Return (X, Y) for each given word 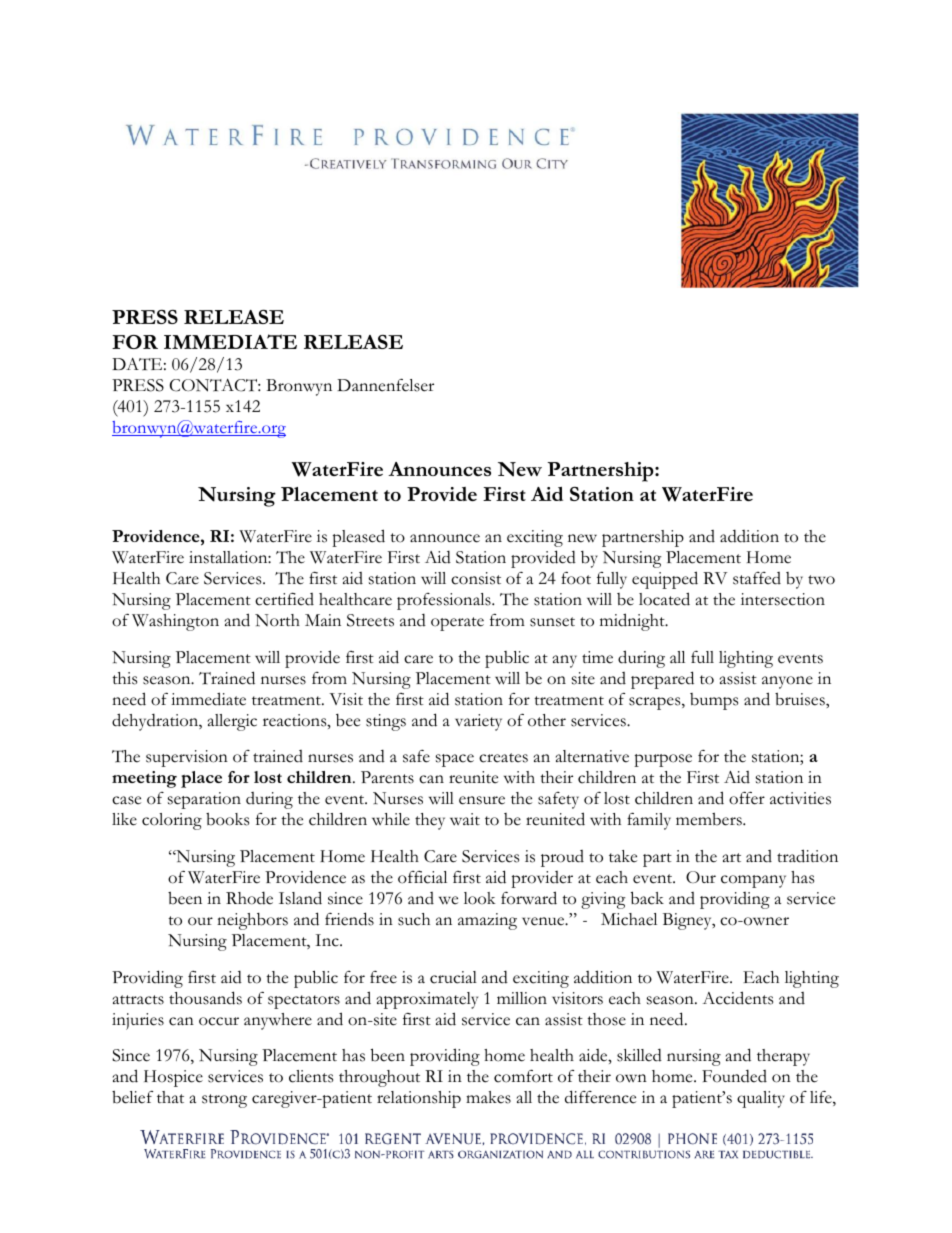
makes (488, 1097)
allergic (232, 722)
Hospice (173, 1078)
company (753, 881)
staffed (757, 578)
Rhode (249, 898)
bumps (714, 701)
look (480, 898)
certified (284, 599)
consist (476, 578)
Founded (734, 1076)
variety (478, 722)
